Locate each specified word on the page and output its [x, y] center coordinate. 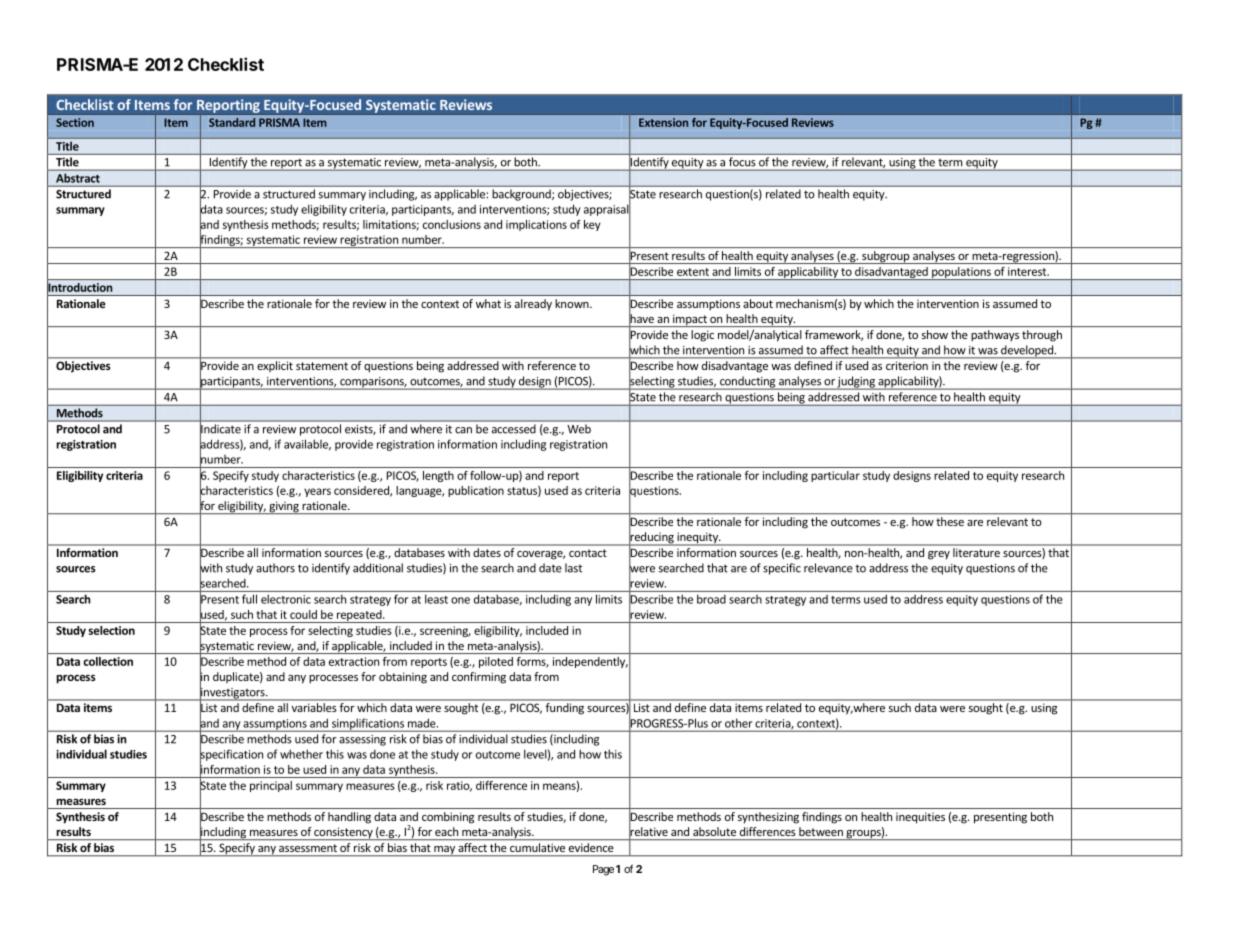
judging [856, 383]
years [317, 492]
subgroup [886, 257]
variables [314, 707]
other [738, 723]
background [523, 195]
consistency [343, 833]
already [533, 305]
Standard [232, 122]
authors [275, 568]
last [573, 568]
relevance [828, 568]
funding [565, 708]
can [463, 430]
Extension [663, 122]
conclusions [452, 224]
